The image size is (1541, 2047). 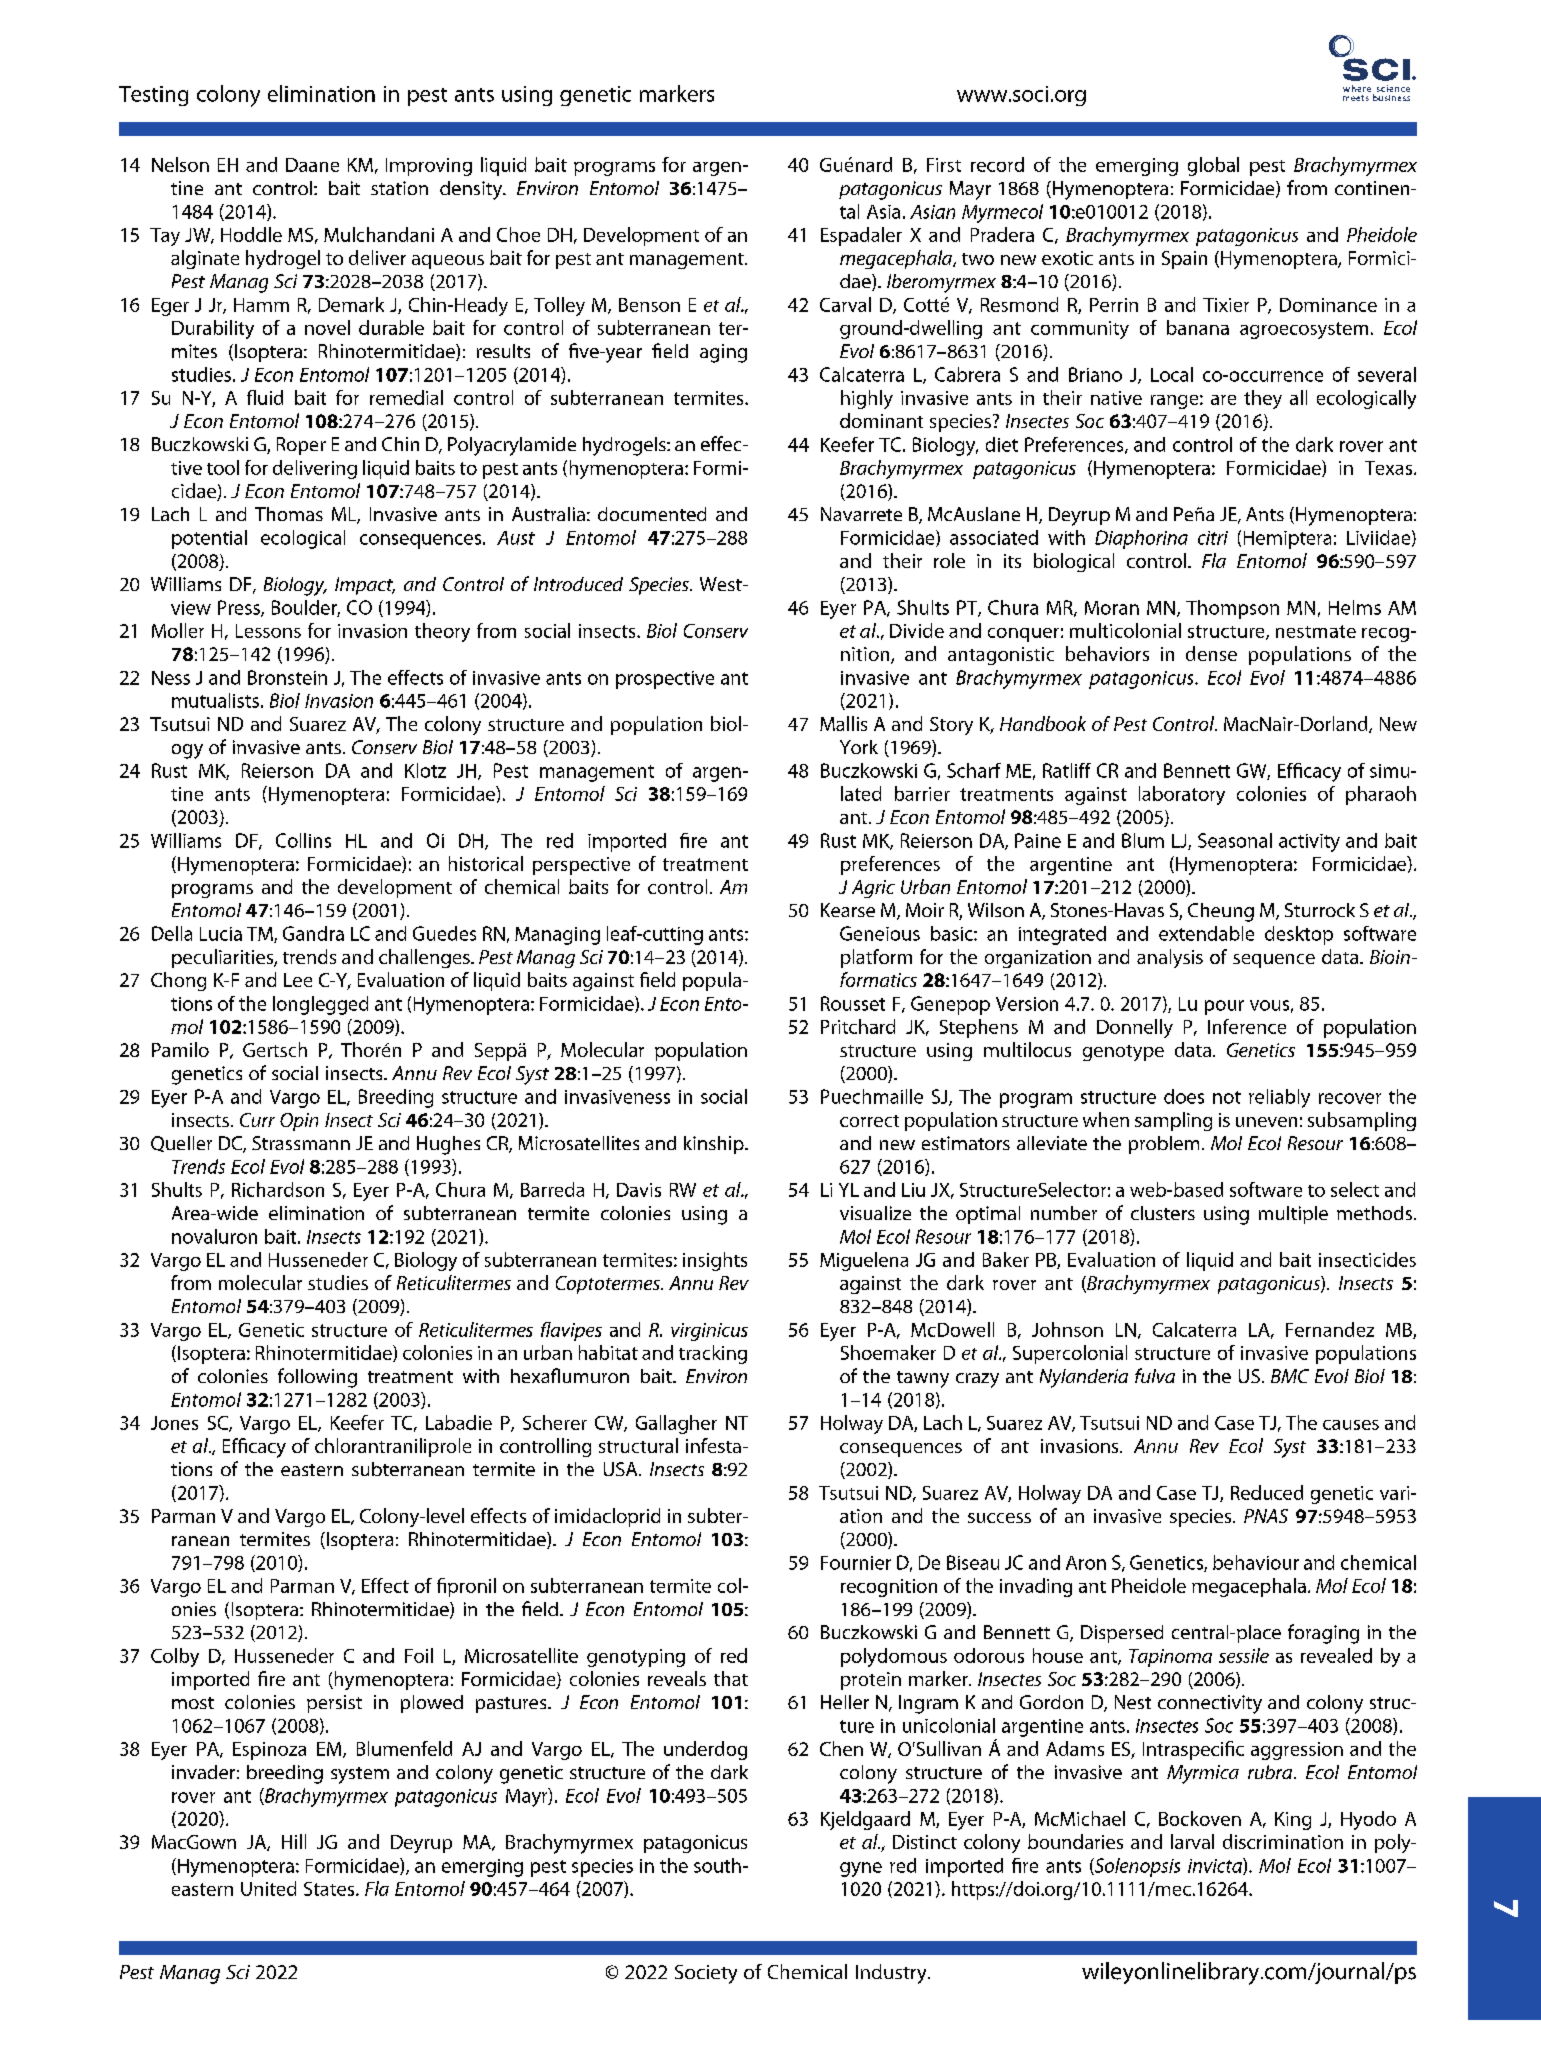 I want to click on BMC, so click(x=1290, y=1376).
